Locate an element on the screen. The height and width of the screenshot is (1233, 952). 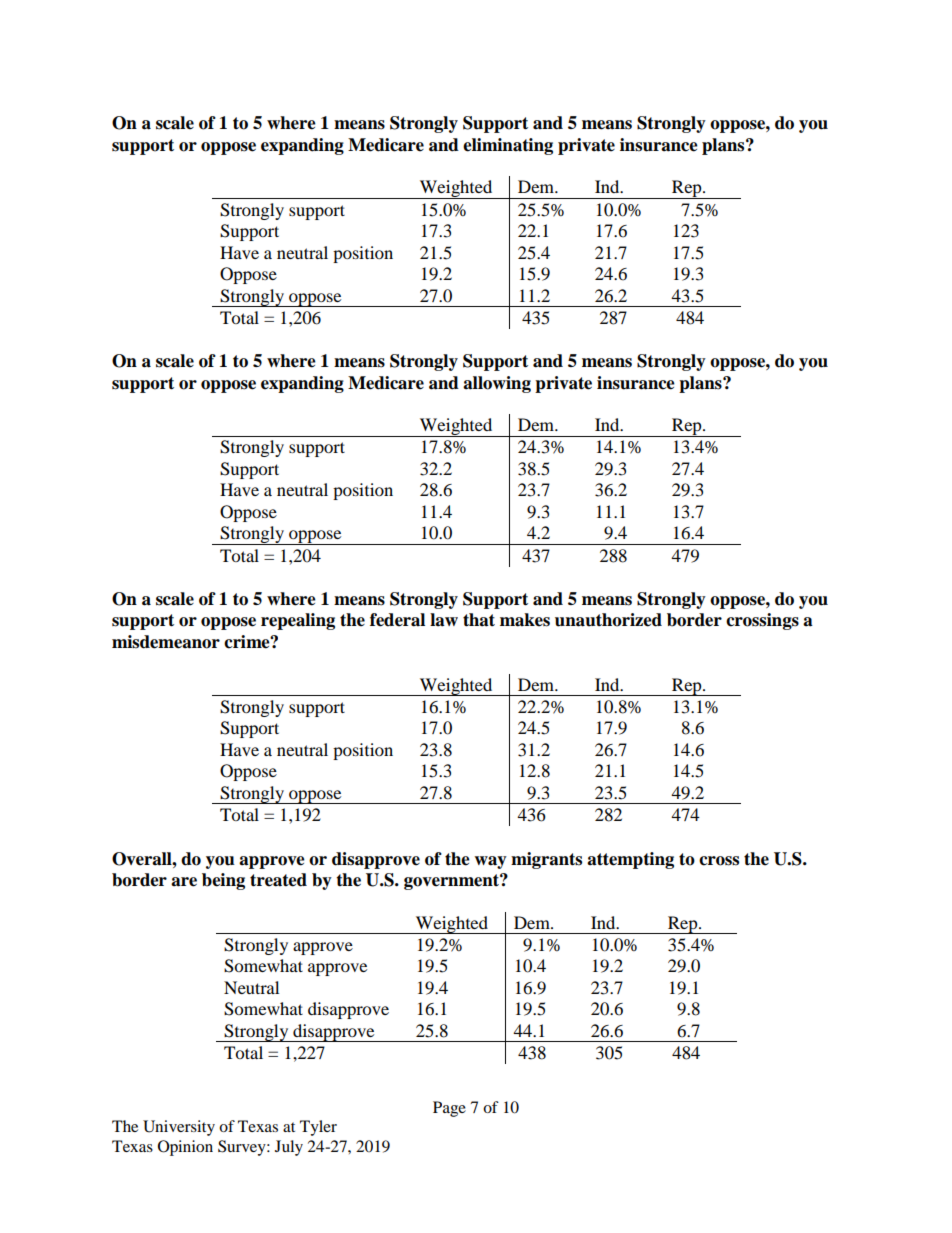
federal is located at coordinates (397, 620).
